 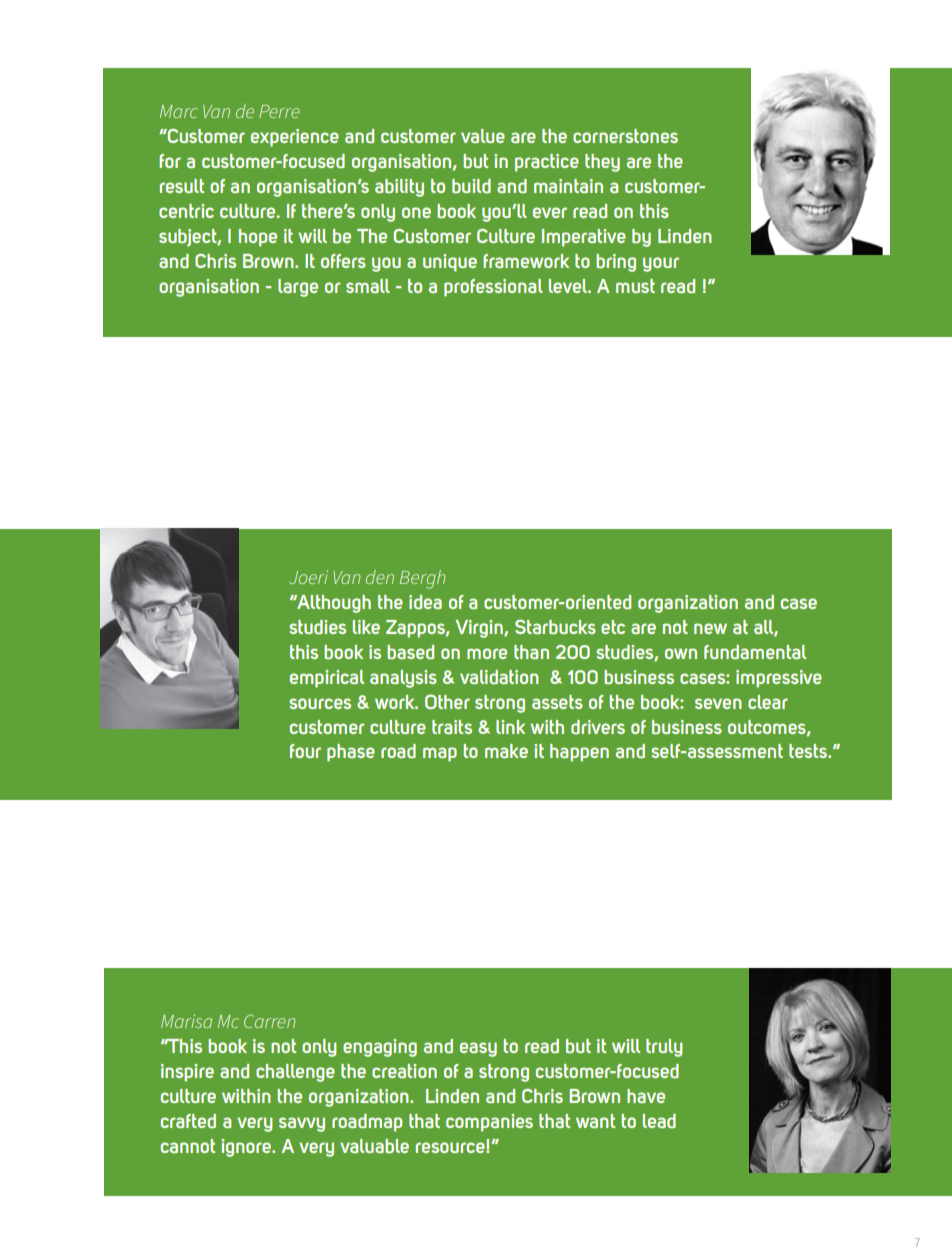 I want to click on make, so click(x=506, y=751).
